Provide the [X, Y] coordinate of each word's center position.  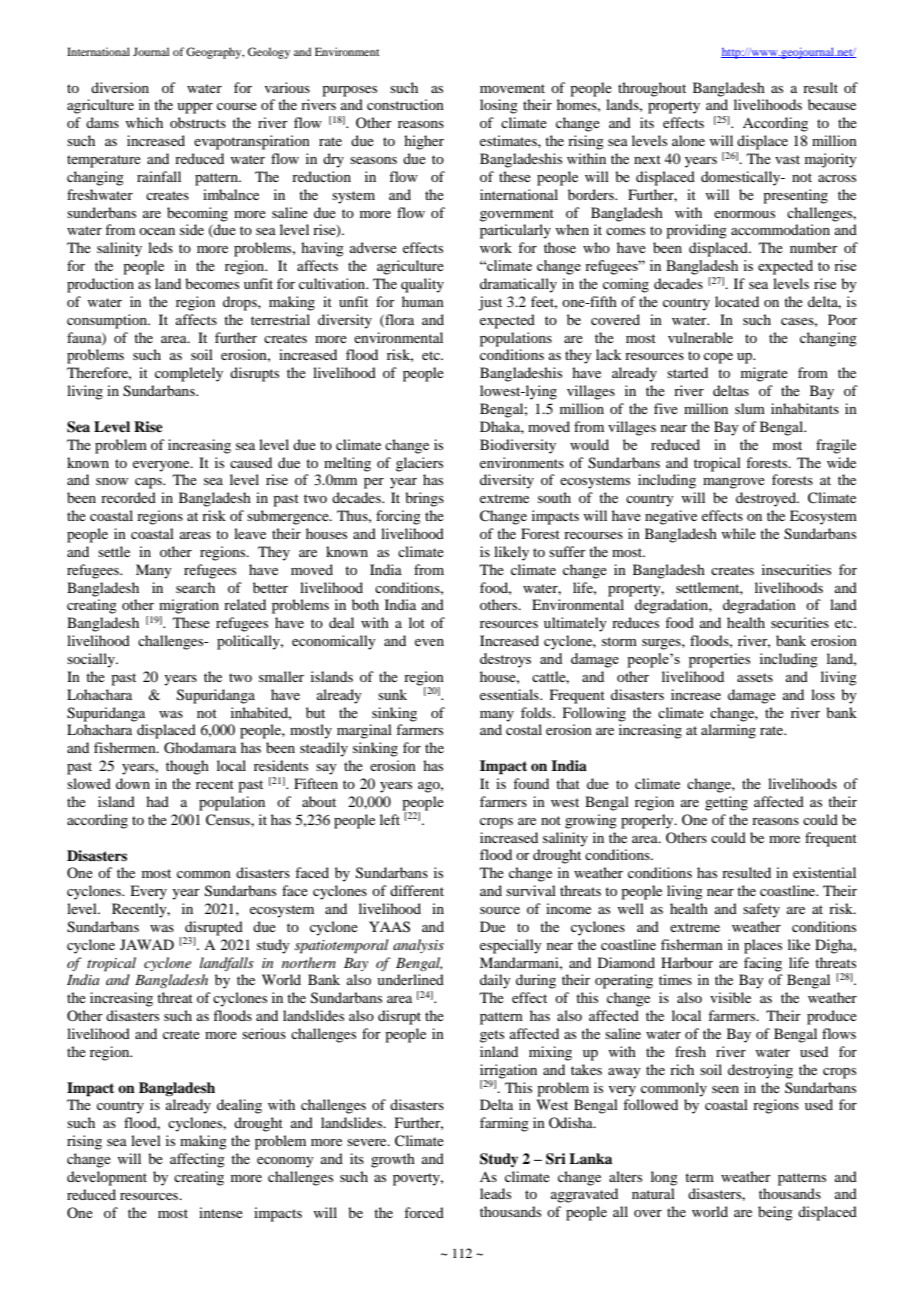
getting [726, 803]
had [157, 801]
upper [195, 108]
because [832, 104]
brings [424, 499]
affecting [197, 1160]
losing [499, 106]
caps [149, 483]
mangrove [734, 483]
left [390, 819]
